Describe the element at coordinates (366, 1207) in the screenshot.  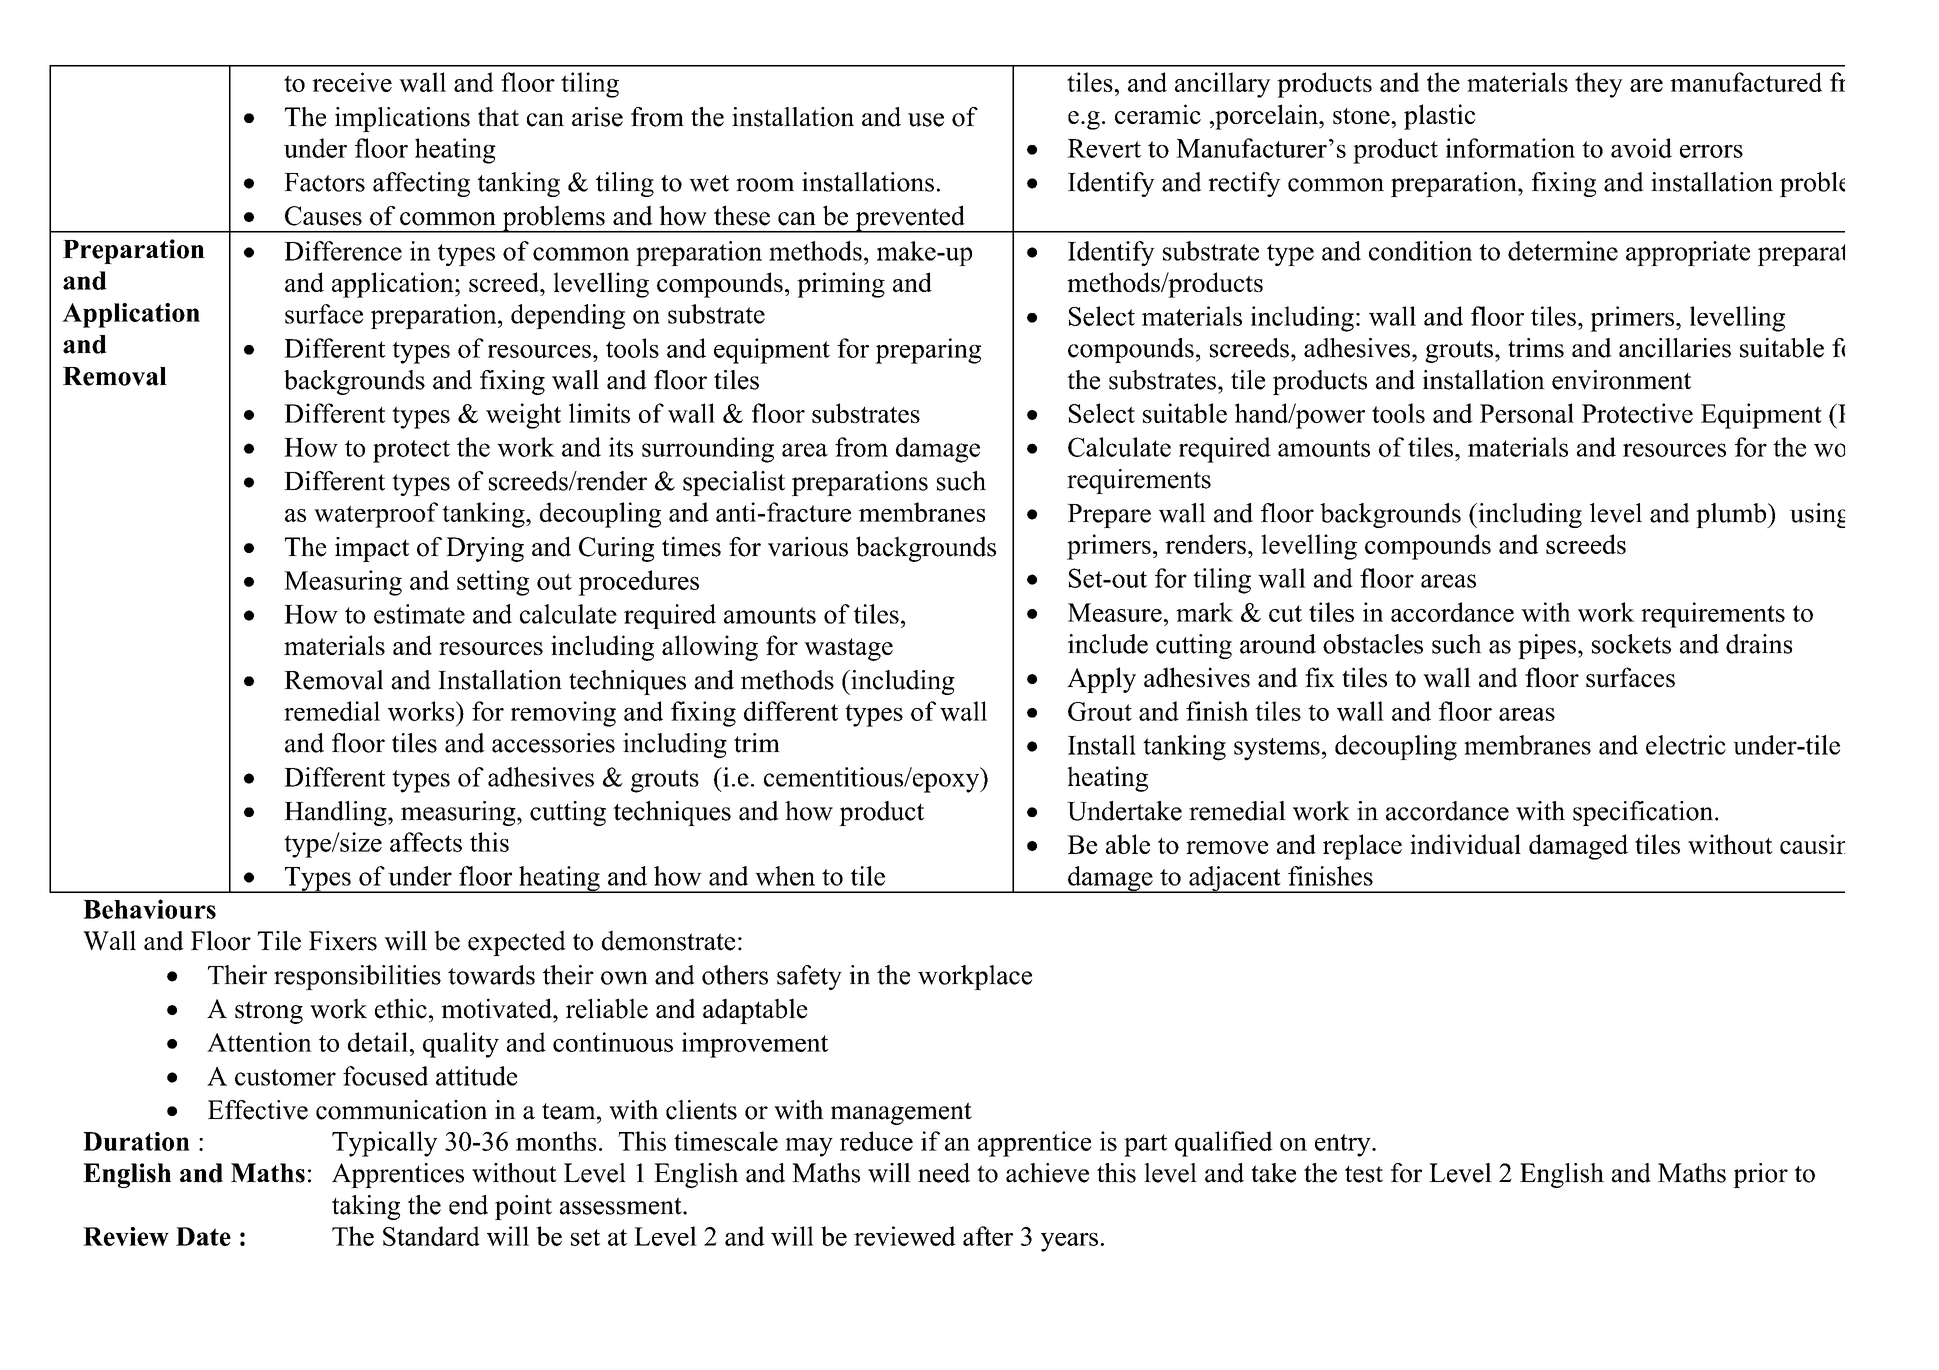
I see `taking` at that location.
